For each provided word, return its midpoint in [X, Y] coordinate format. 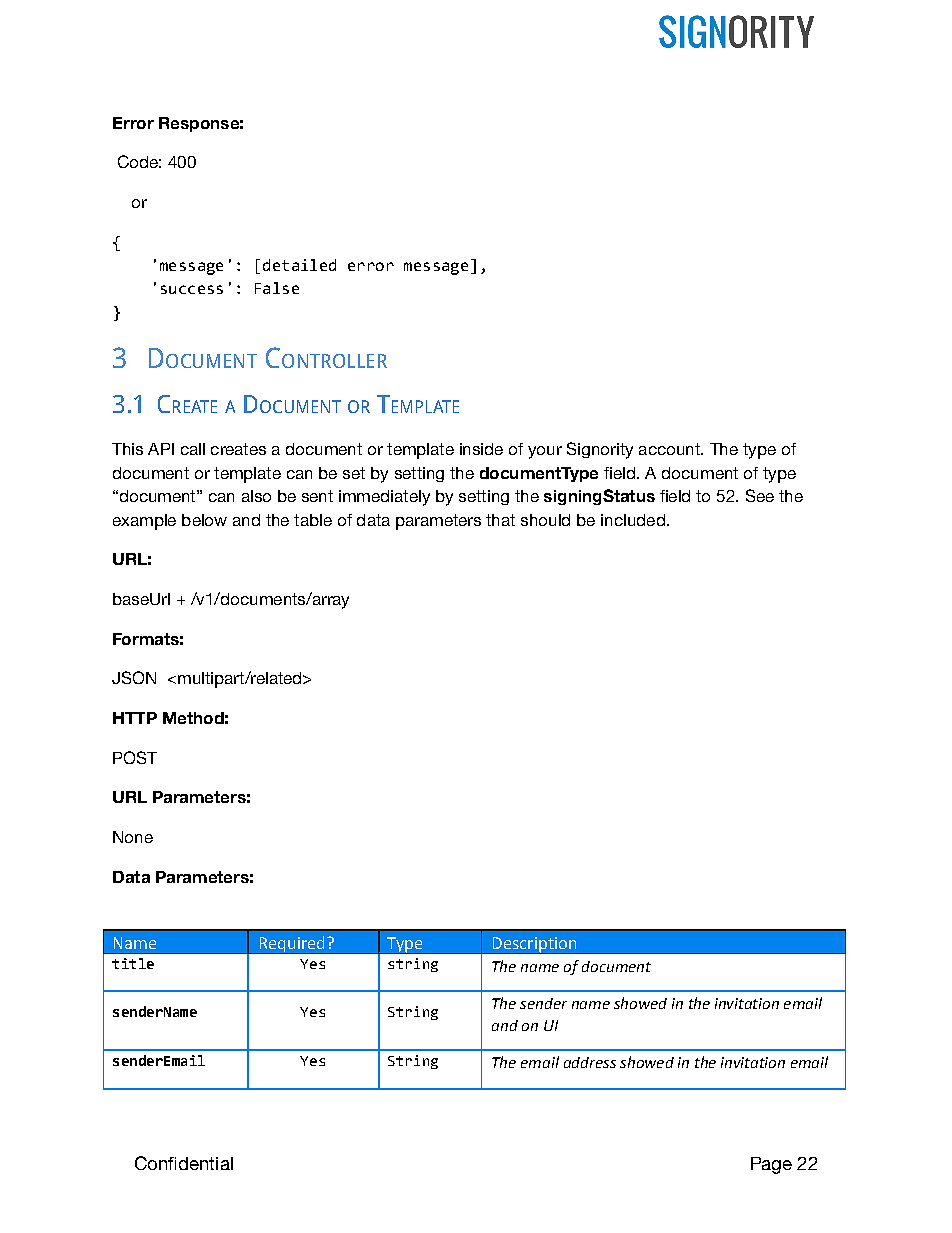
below [204, 520]
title [133, 963]
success [192, 289]
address [590, 1062]
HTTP [135, 718]
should [545, 520]
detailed [299, 265]
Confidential [184, 1163]
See [760, 495]
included [633, 520]
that [500, 520]
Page [771, 1165]
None [133, 837]
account [670, 449]
